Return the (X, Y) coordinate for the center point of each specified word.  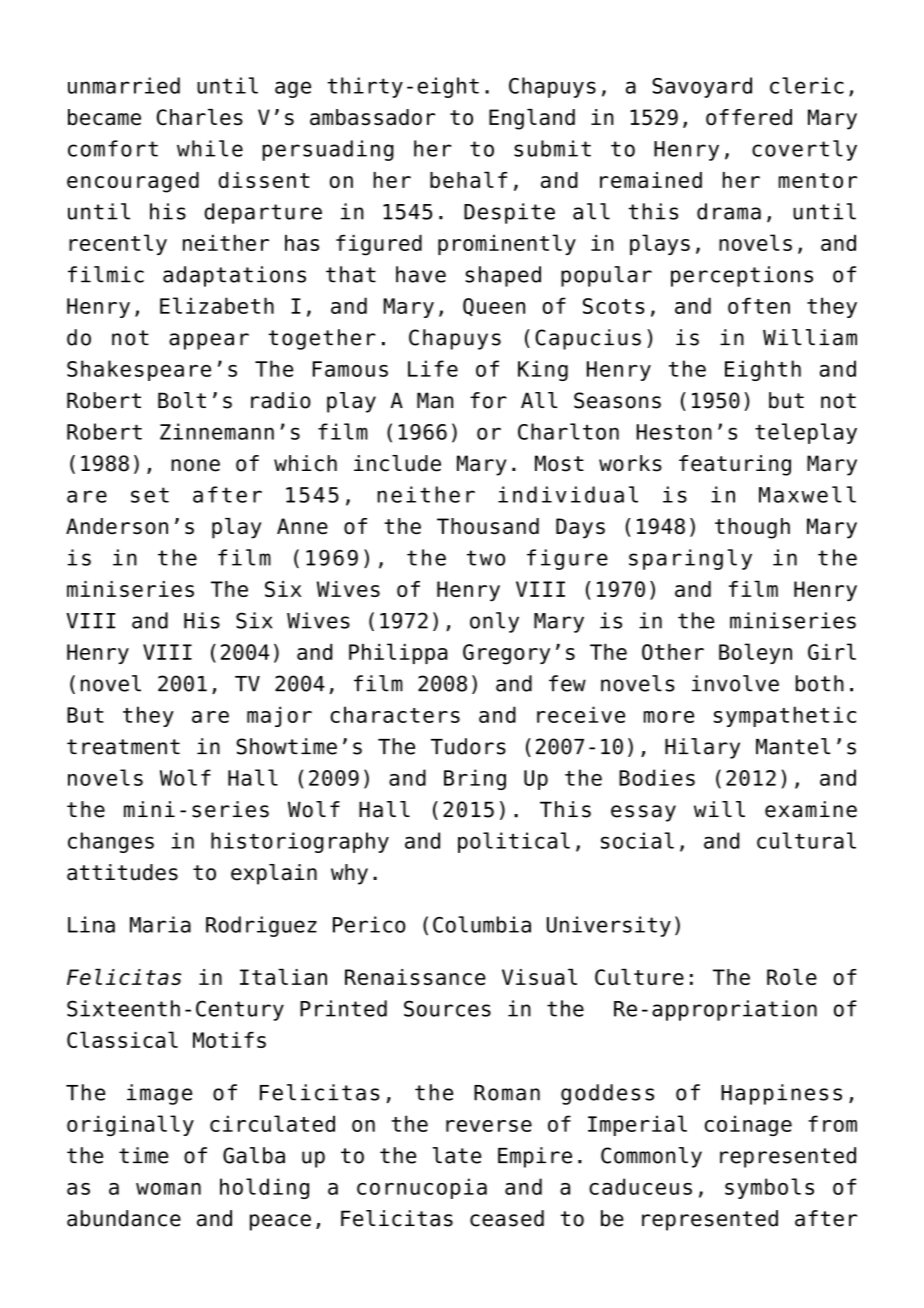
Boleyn (755, 653)
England (532, 119)
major (279, 716)
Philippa (398, 653)
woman (168, 1189)
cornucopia (422, 1188)
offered (749, 117)
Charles (200, 117)
